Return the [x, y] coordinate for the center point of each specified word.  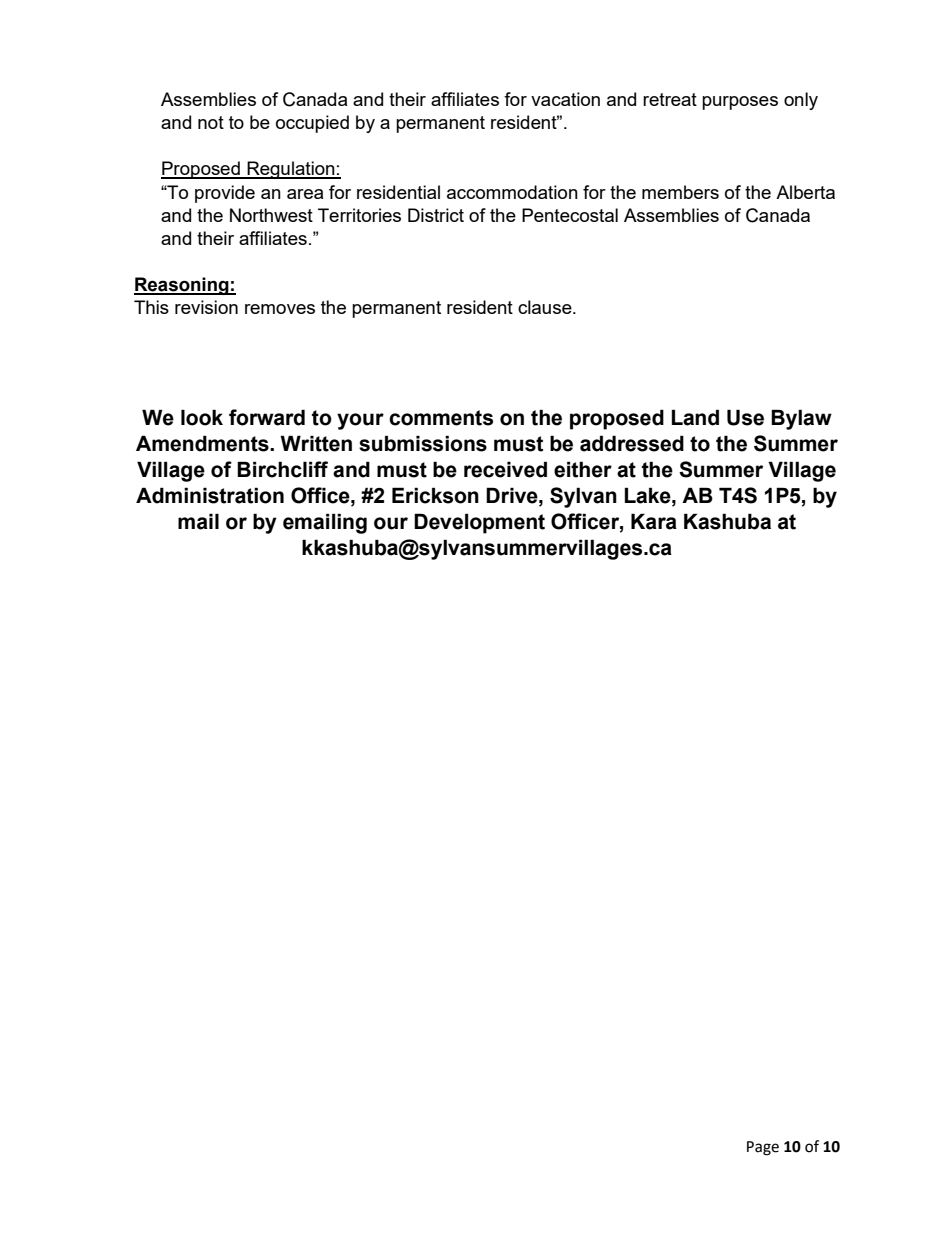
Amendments [203, 443]
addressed [632, 443]
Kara [654, 521]
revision [206, 307]
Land [695, 417]
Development [479, 523]
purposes [740, 103]
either [583, 469]
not [211, 122]
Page [763, 1148]
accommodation [512, 192]
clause [546, 307]
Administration [210, 495]
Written [316, 443]
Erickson [435, 495]
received [505, 469]
